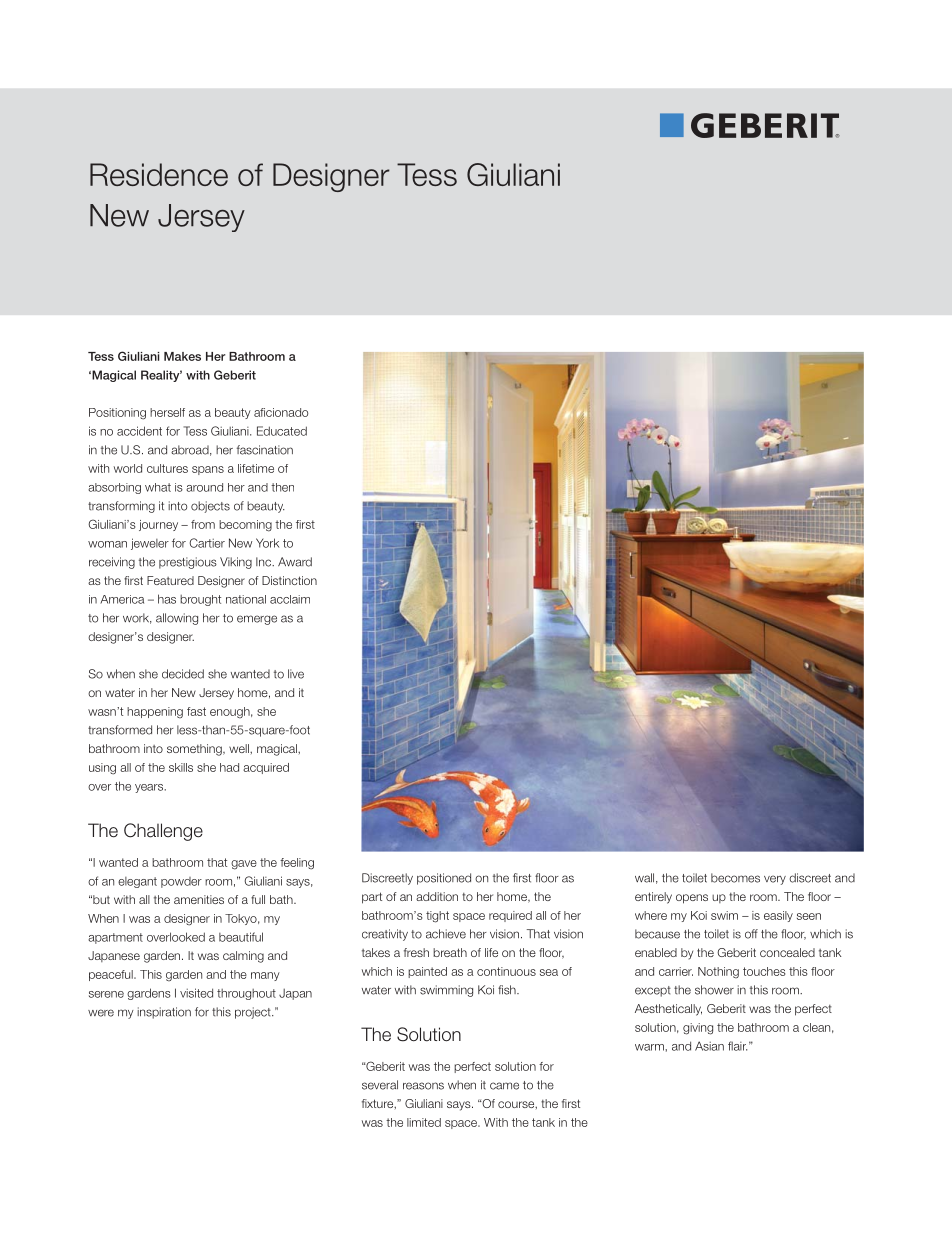 This document has height=1233, width=952. Describe the element at coordinates (444, 879) in the document. I see `positioned` at that location.
